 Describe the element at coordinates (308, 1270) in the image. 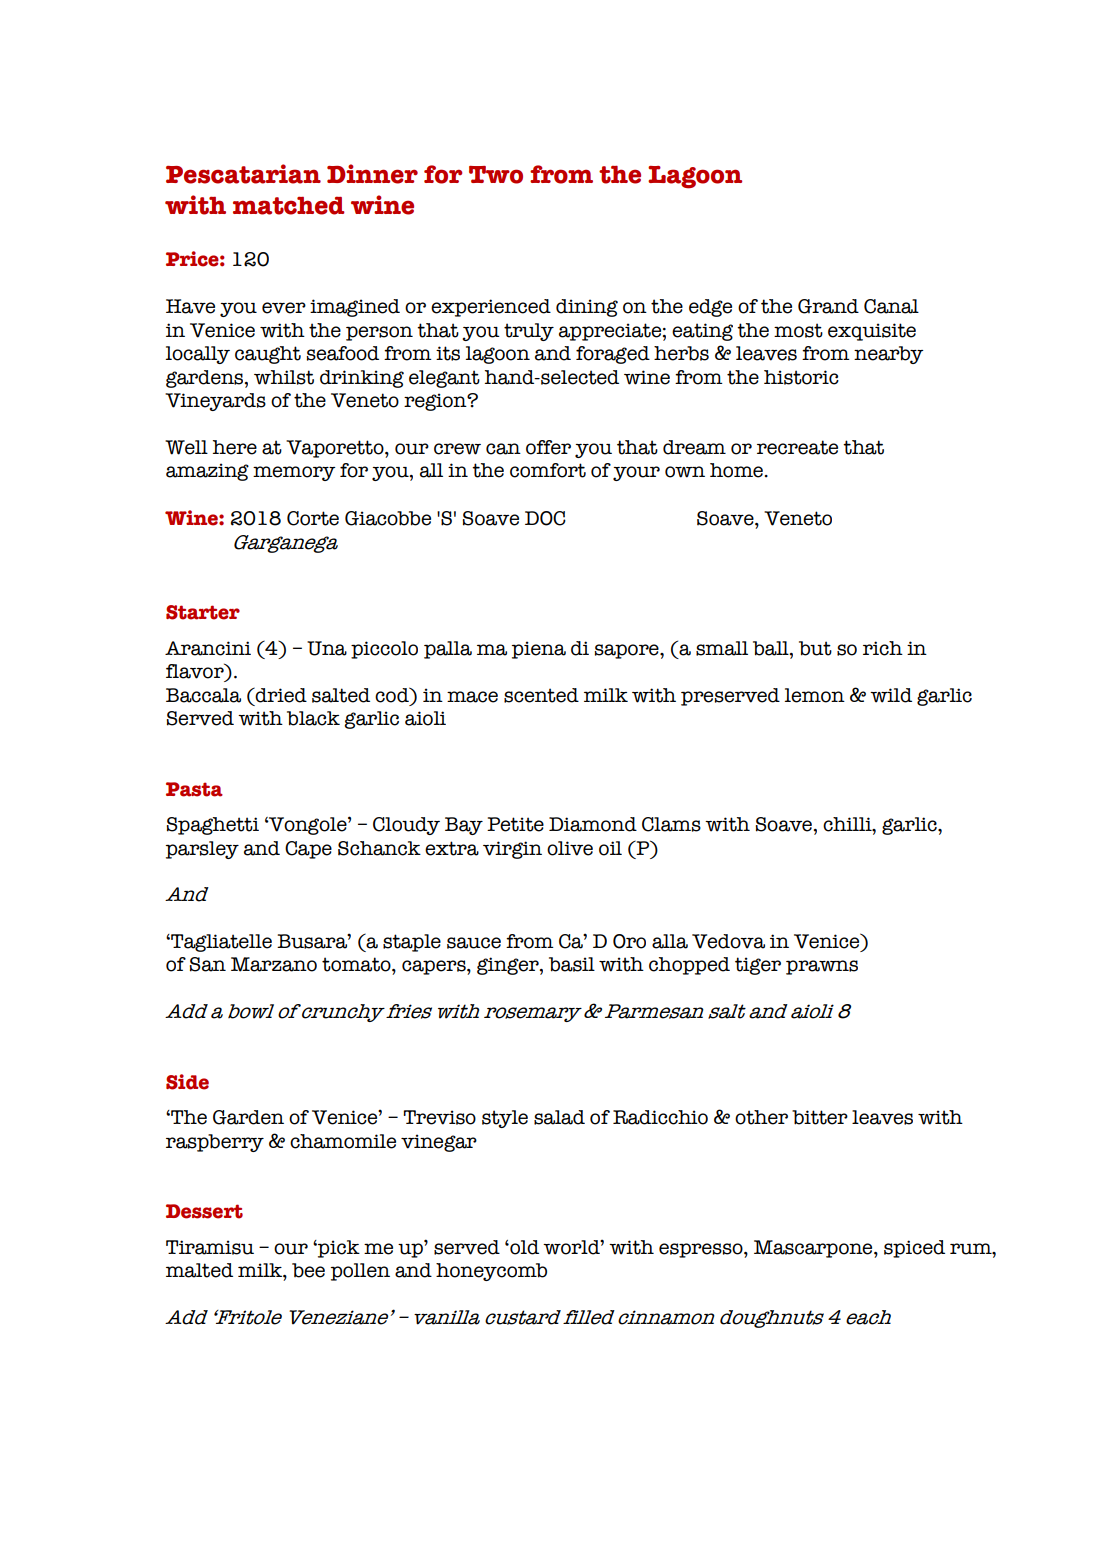

I see `bee` at that location.
